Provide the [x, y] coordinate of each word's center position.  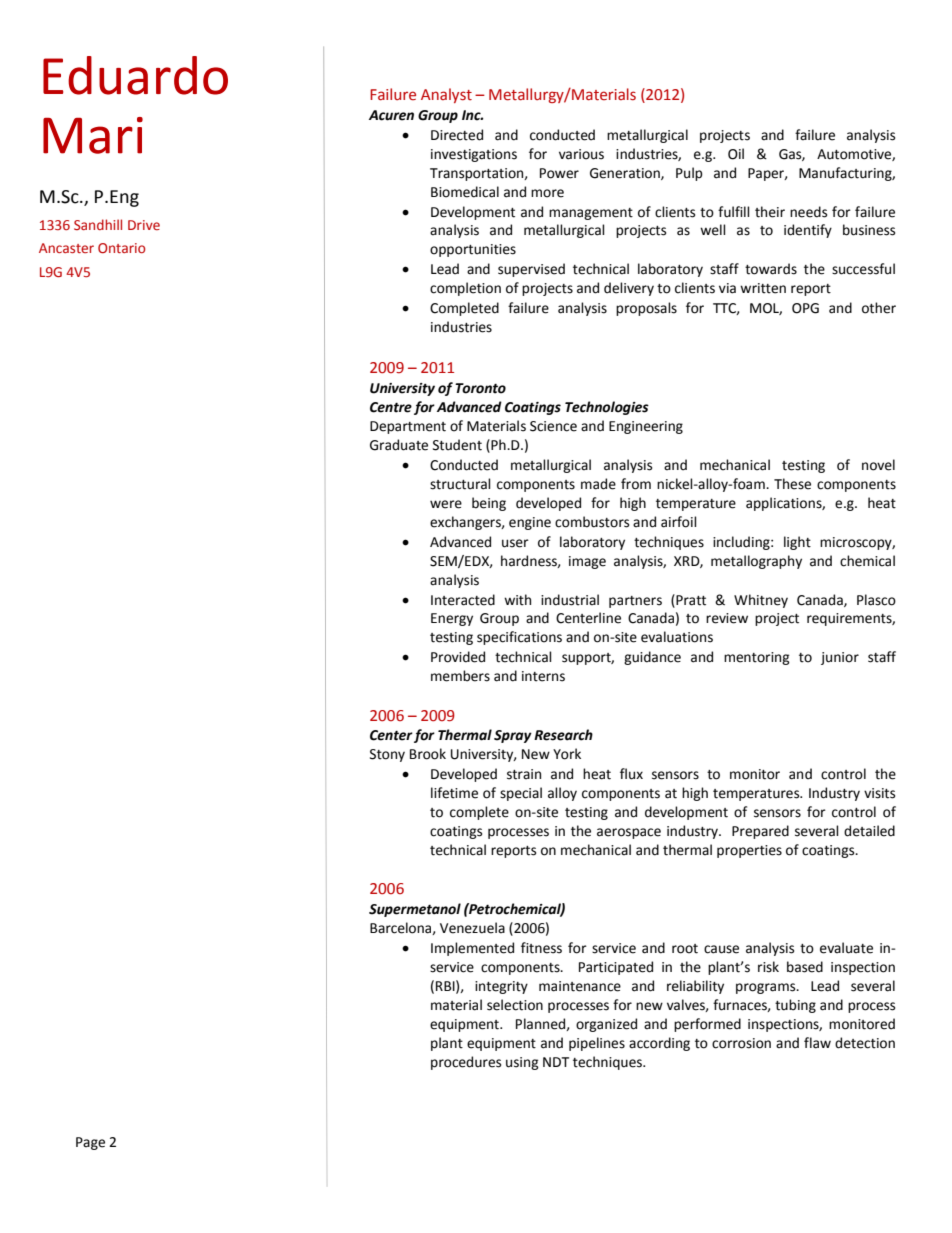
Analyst [446, 95]
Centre [391, 407]
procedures [466, 1063]
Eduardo [135, 75]
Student [457, 445]
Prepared [760, 832]
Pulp [689, 174]
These [792, 484]
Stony [387, 755]
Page [90, 1143]
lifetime [454, 793]
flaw [817, 1043]
